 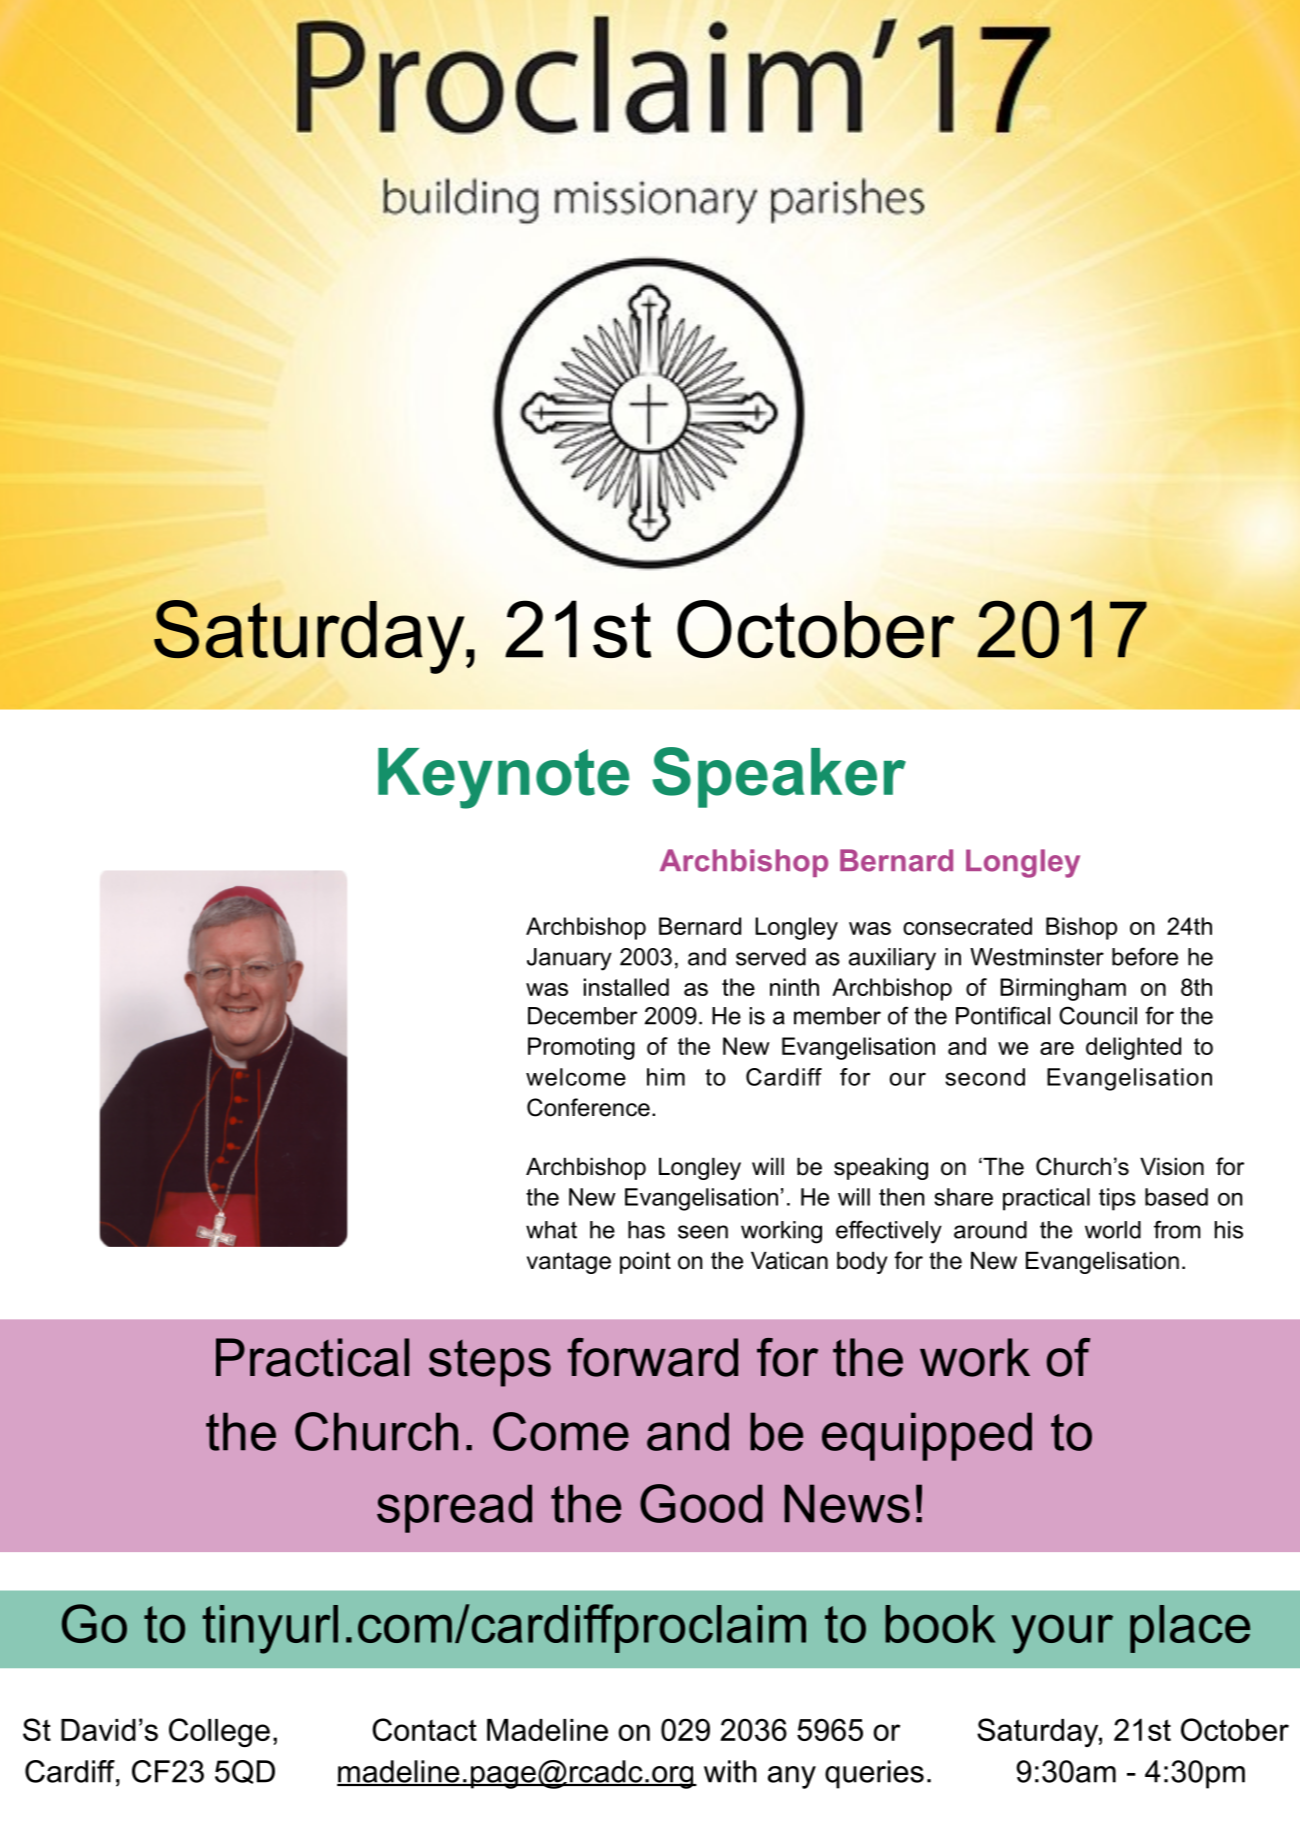 I want to click on him, so click(x=666, y=1077).
